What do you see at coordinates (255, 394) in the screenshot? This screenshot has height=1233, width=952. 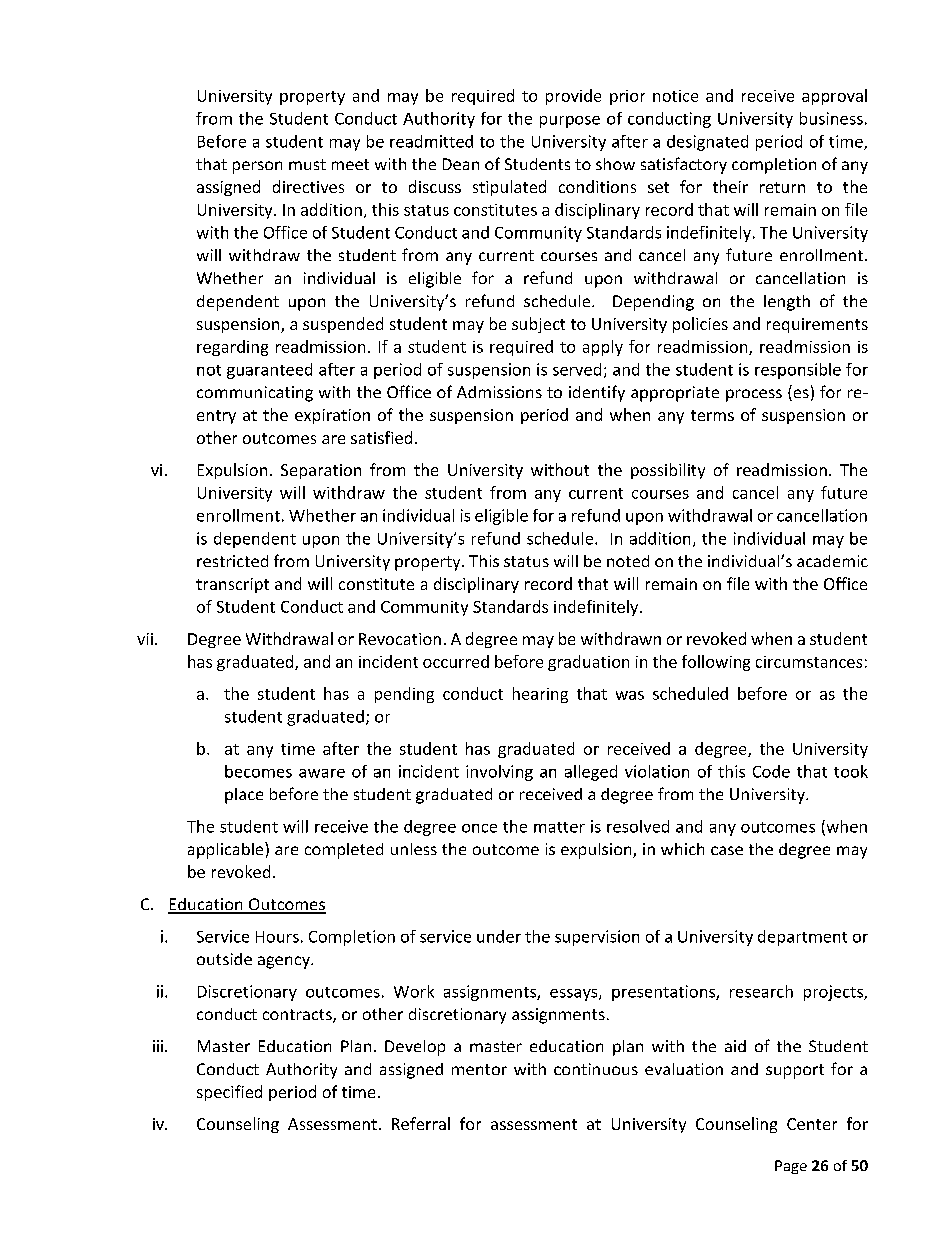 I see `communicating` at bounding box center [255, 394].
